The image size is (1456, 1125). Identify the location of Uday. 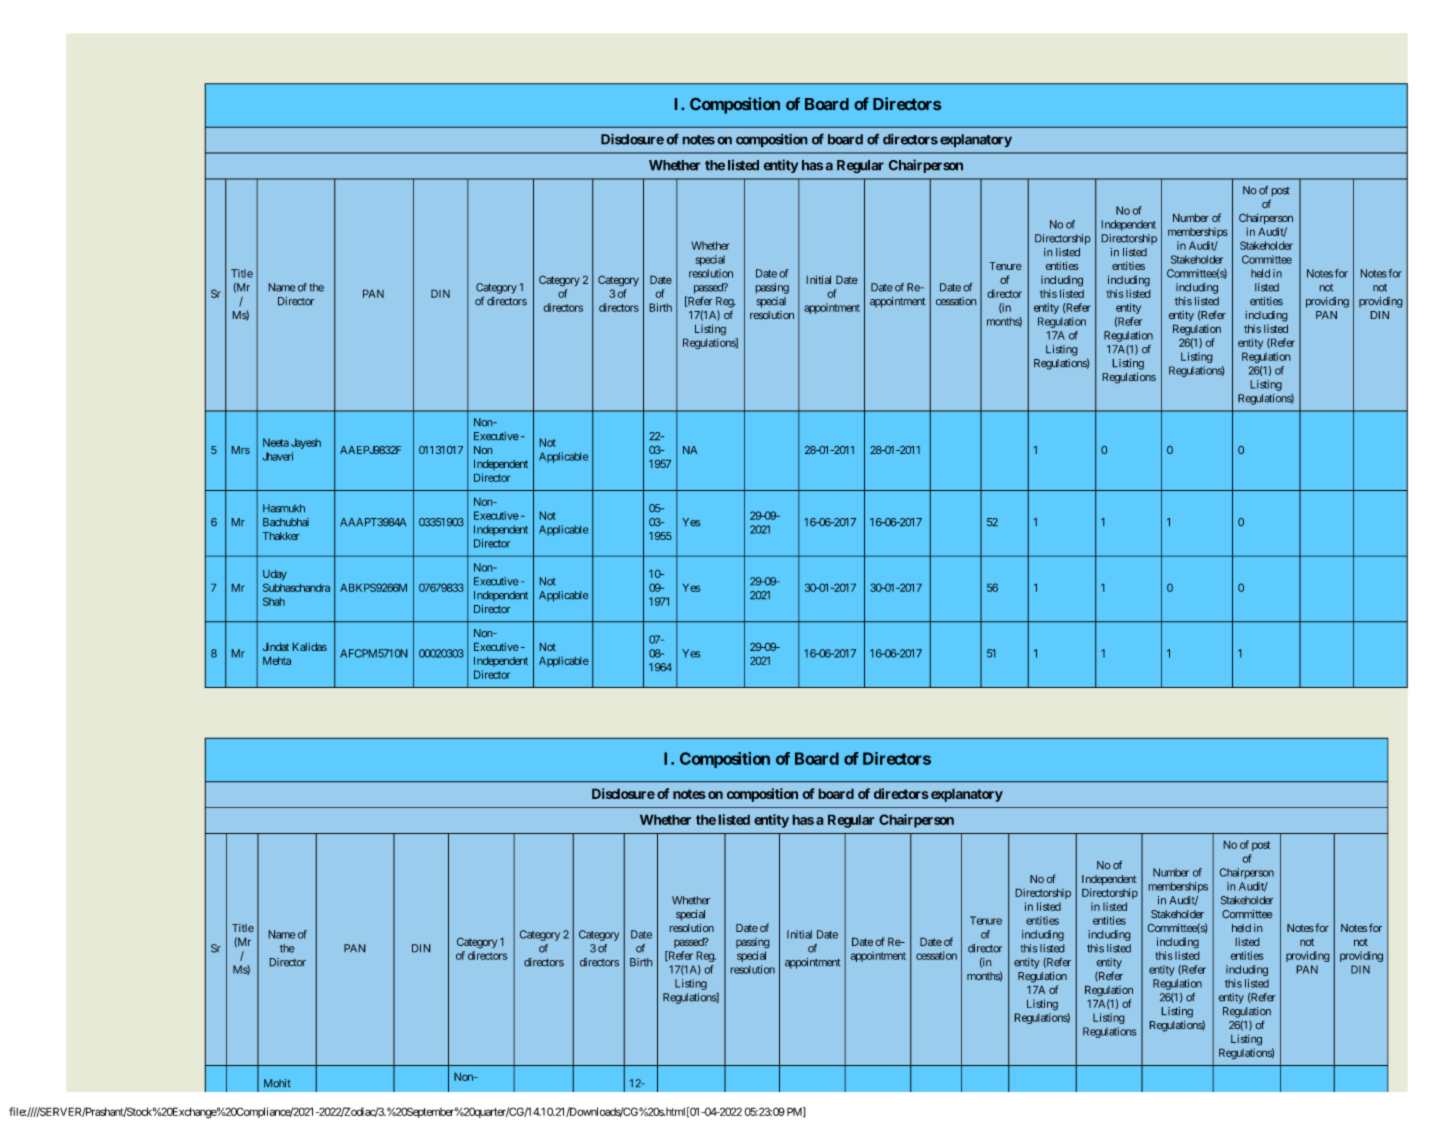
(275, 575).
